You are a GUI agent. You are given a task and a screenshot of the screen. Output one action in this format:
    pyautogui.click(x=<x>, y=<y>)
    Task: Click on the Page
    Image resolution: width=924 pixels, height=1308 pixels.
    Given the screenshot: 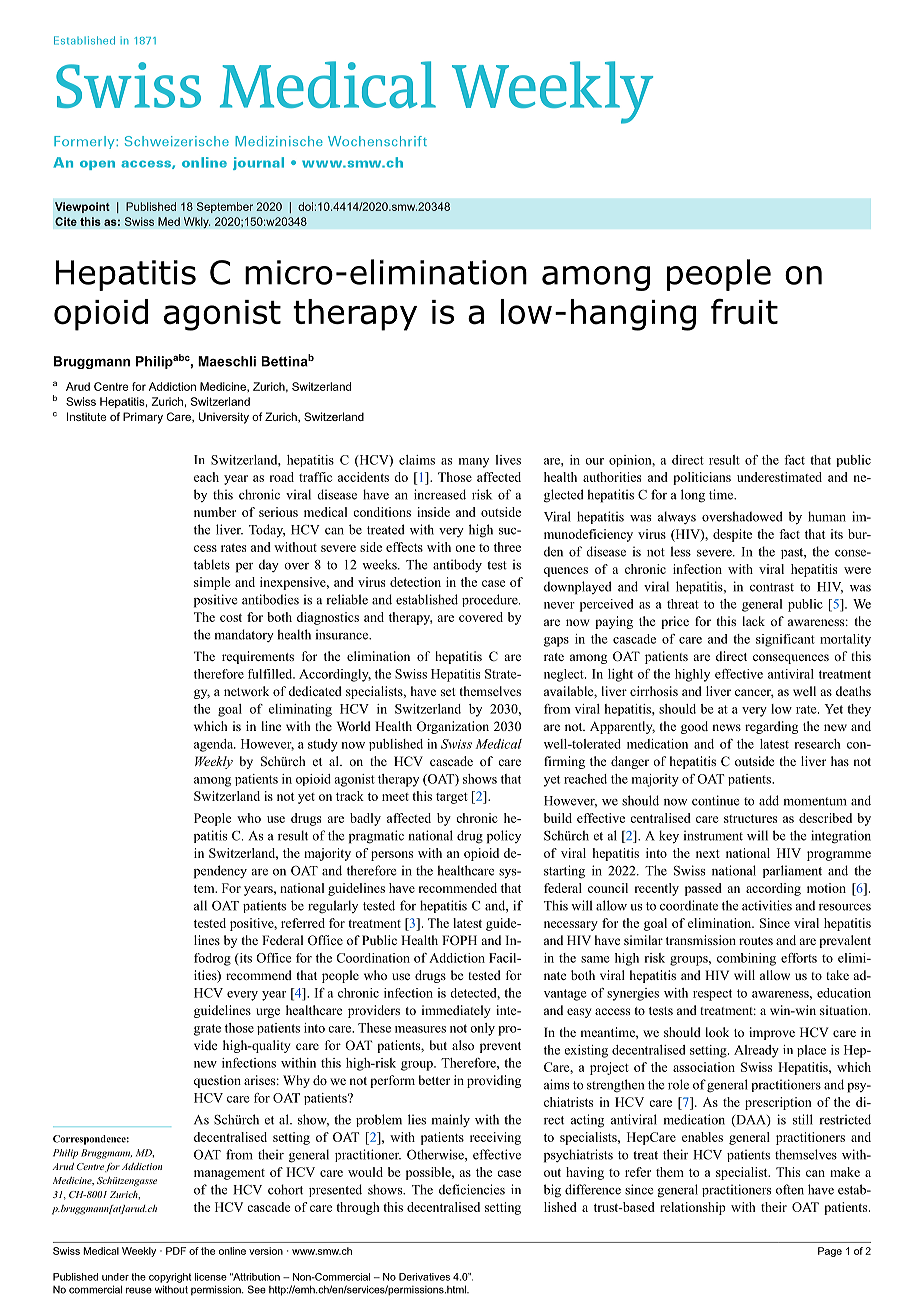 What is the action you would take?
    pyautogui.click(x=830, y=1252)
